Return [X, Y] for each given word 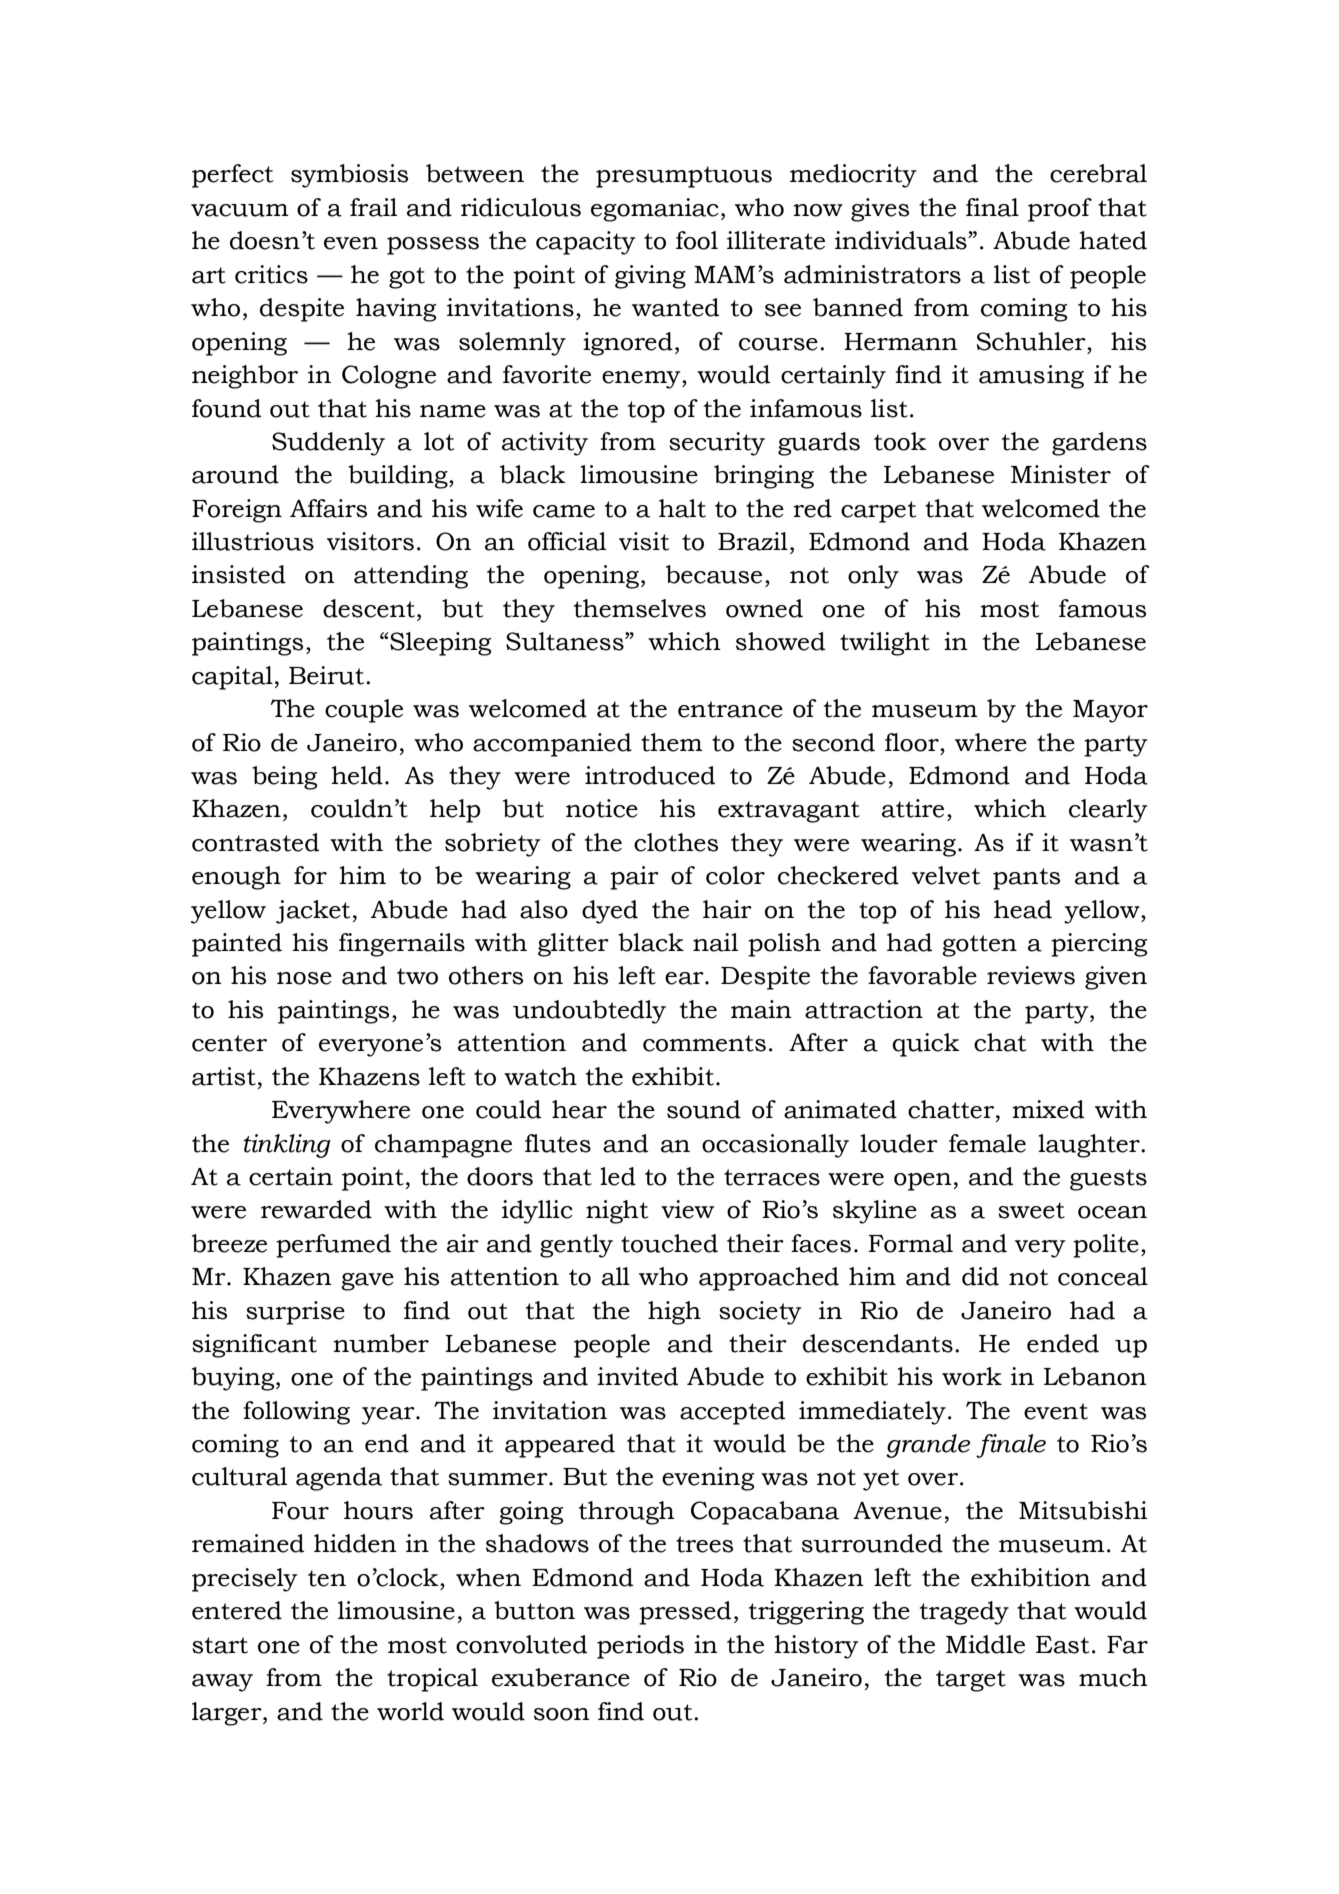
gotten [979, 946]
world [410, 1711]
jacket [314, 912]
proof [1060, 210]
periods [640, 1647]
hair [727, 909]
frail [373, 207]
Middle [985, 1644]
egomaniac [655, 210]
